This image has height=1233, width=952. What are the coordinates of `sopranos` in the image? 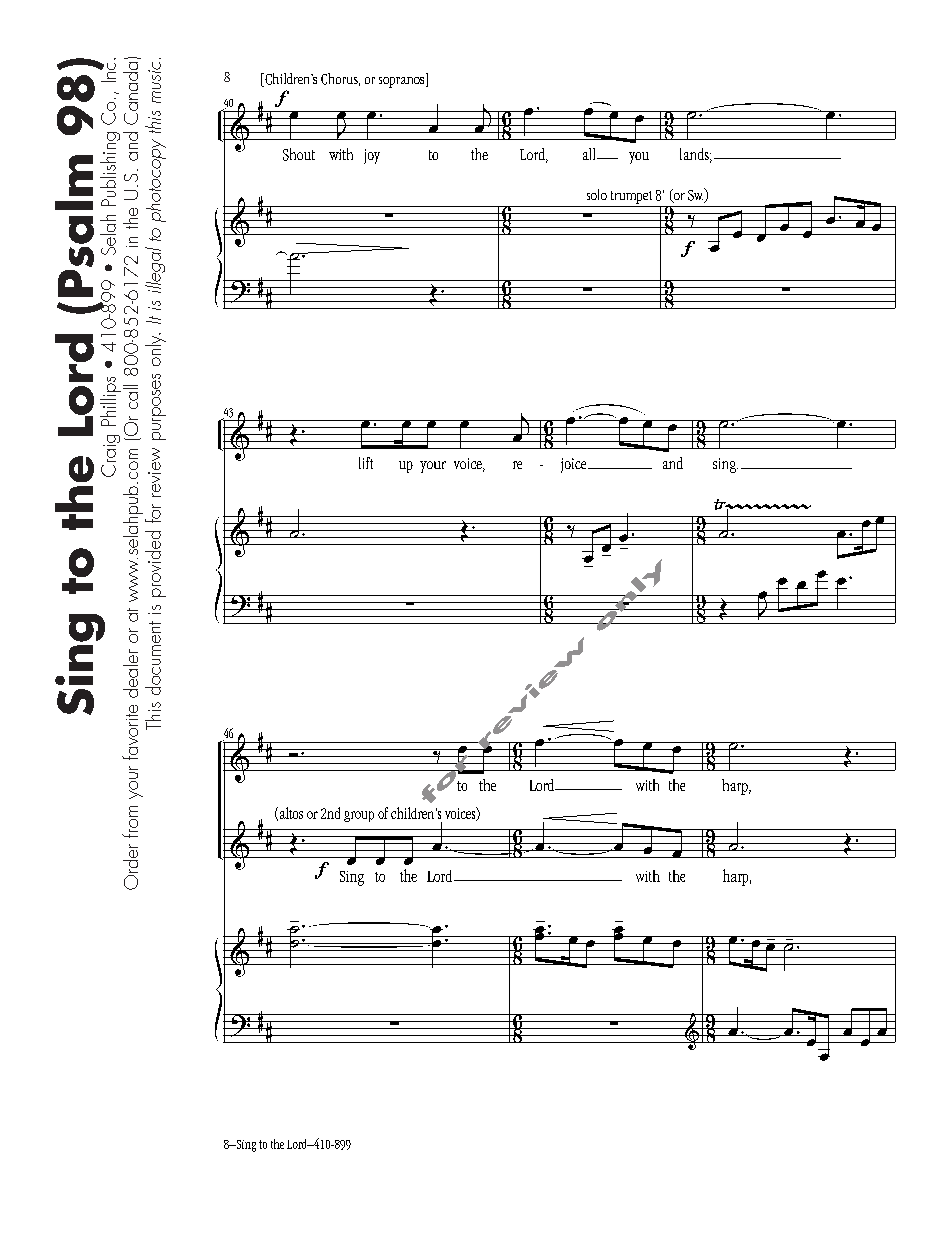 It's located at (403, 82).
